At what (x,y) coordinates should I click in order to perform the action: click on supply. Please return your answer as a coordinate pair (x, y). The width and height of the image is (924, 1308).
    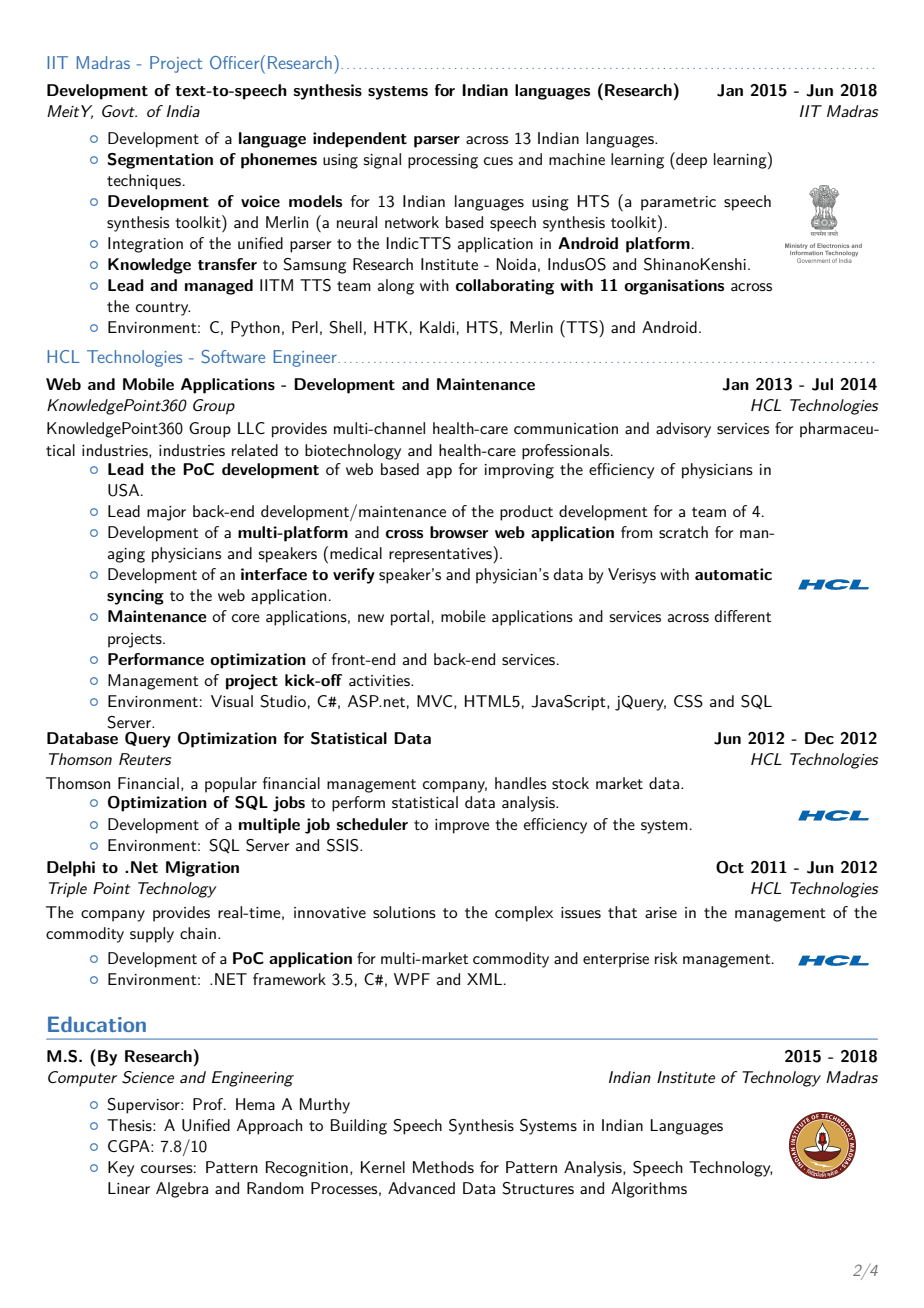
    Looking at the image, I should click on (152, 935).
